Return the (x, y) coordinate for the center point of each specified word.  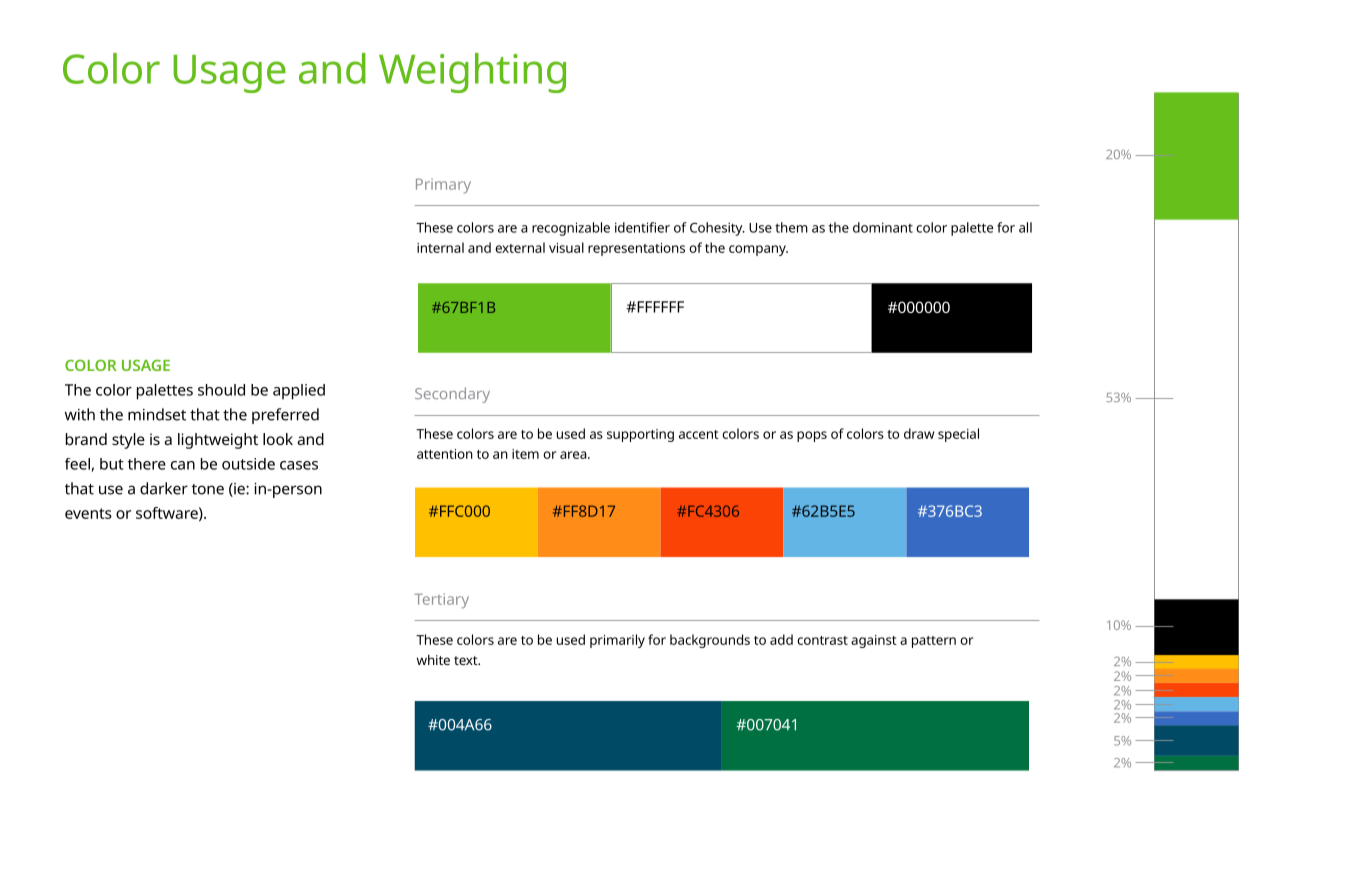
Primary (443, 186)
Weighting (472, 73)
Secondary (452, 395)
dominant (883, 227)
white (433, 660)
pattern (934, 642)
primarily (617, 641)
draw (919, 433)
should (221, 390)
